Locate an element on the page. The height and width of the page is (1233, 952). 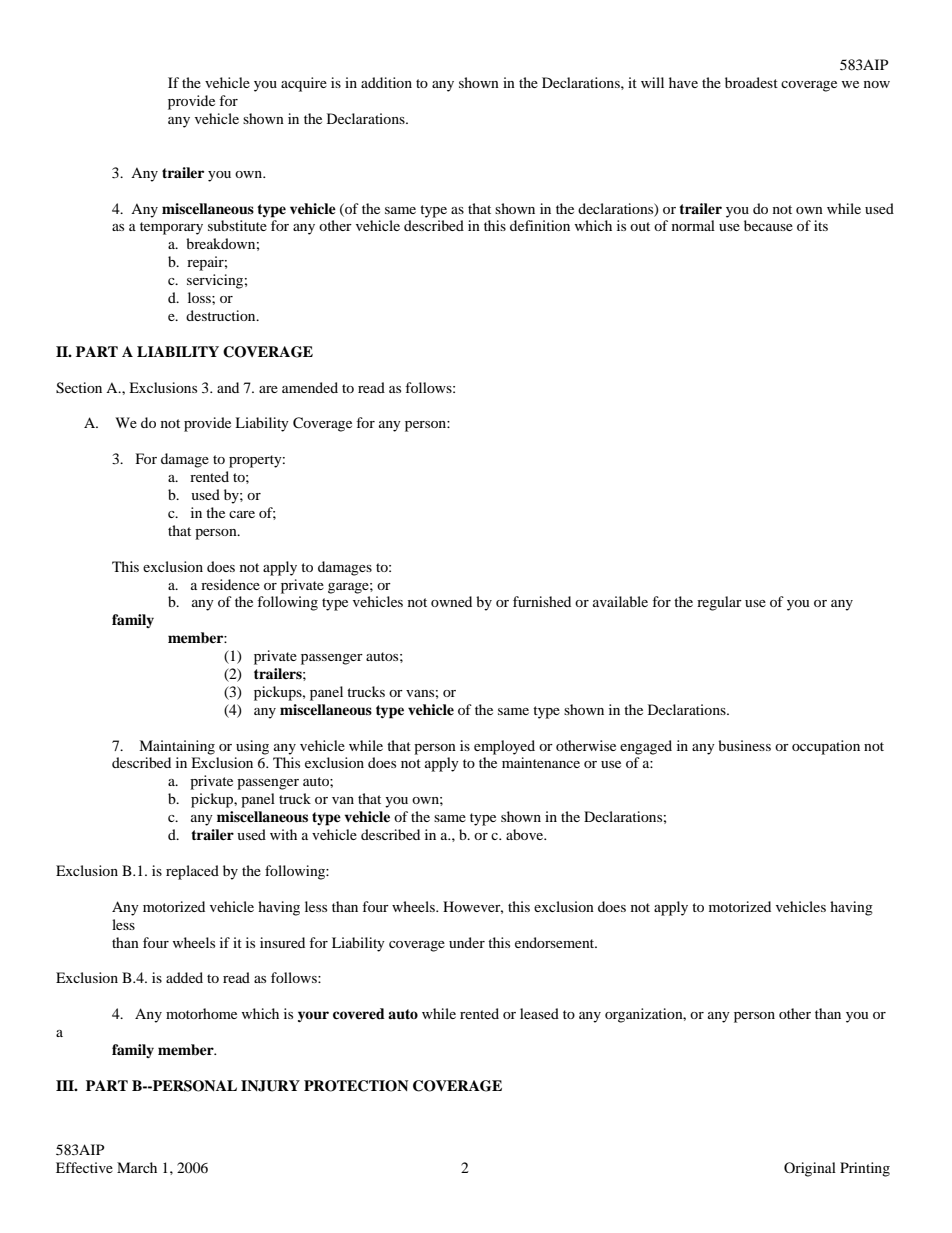
amended is located at coordinates (310, 387).
